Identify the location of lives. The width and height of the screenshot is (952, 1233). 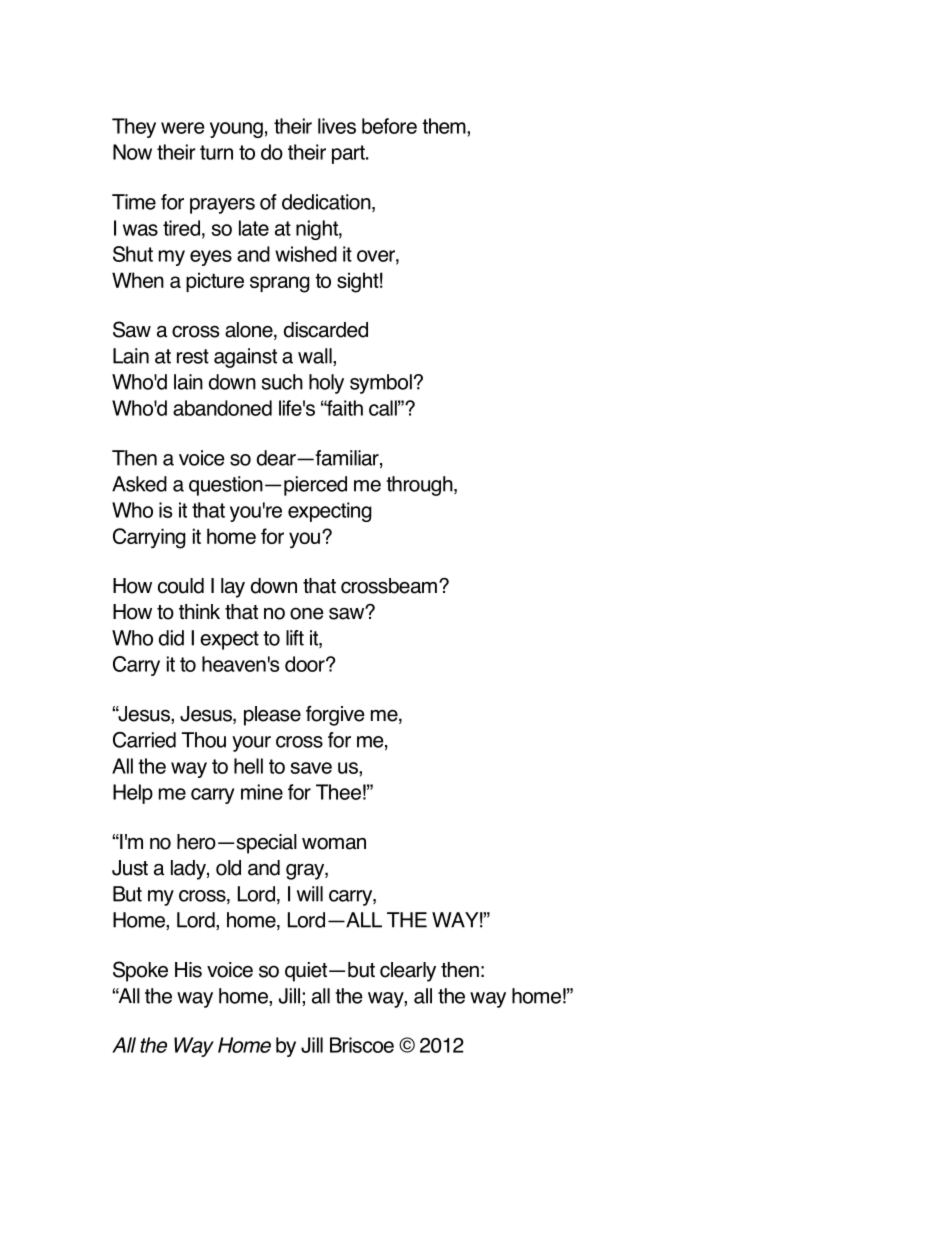
(337, 126).
